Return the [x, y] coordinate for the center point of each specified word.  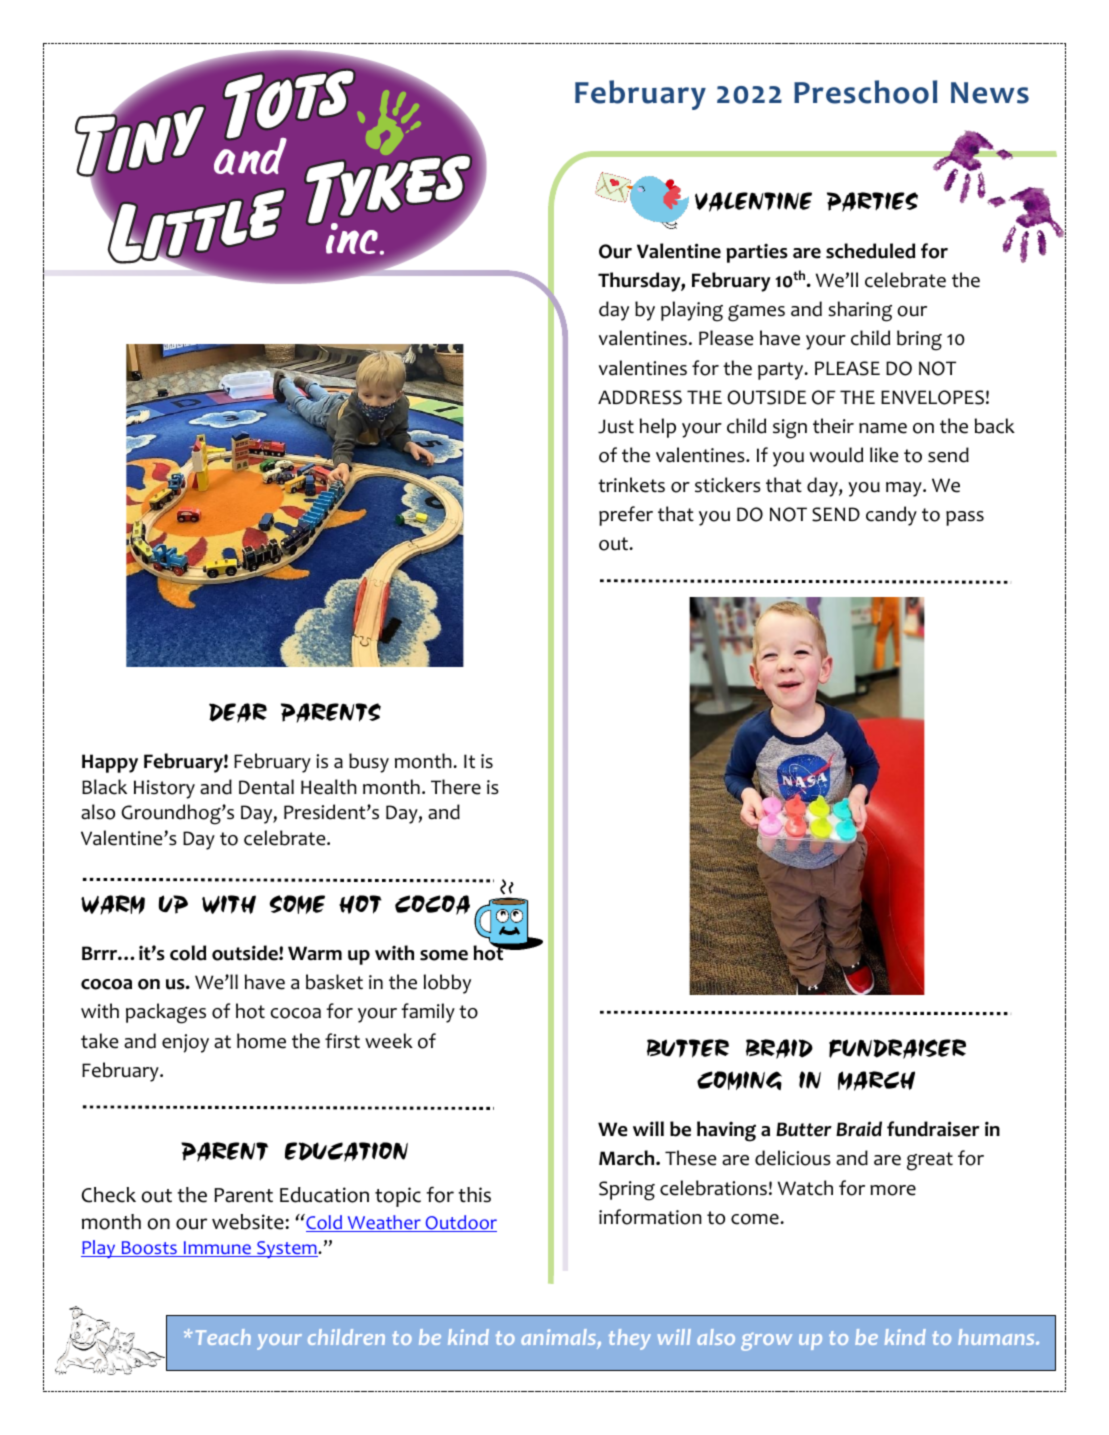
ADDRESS [640, 397]
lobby [447, 984]
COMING [739, 1080]
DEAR [238, 713]
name [883, 428]
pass [965, 518]
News [990, 93]
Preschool [865, 92]
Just [616, 426]
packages [166, 1013]
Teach [223, 1337]
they [630, 1339]
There [456, 787]
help [658, 428]
